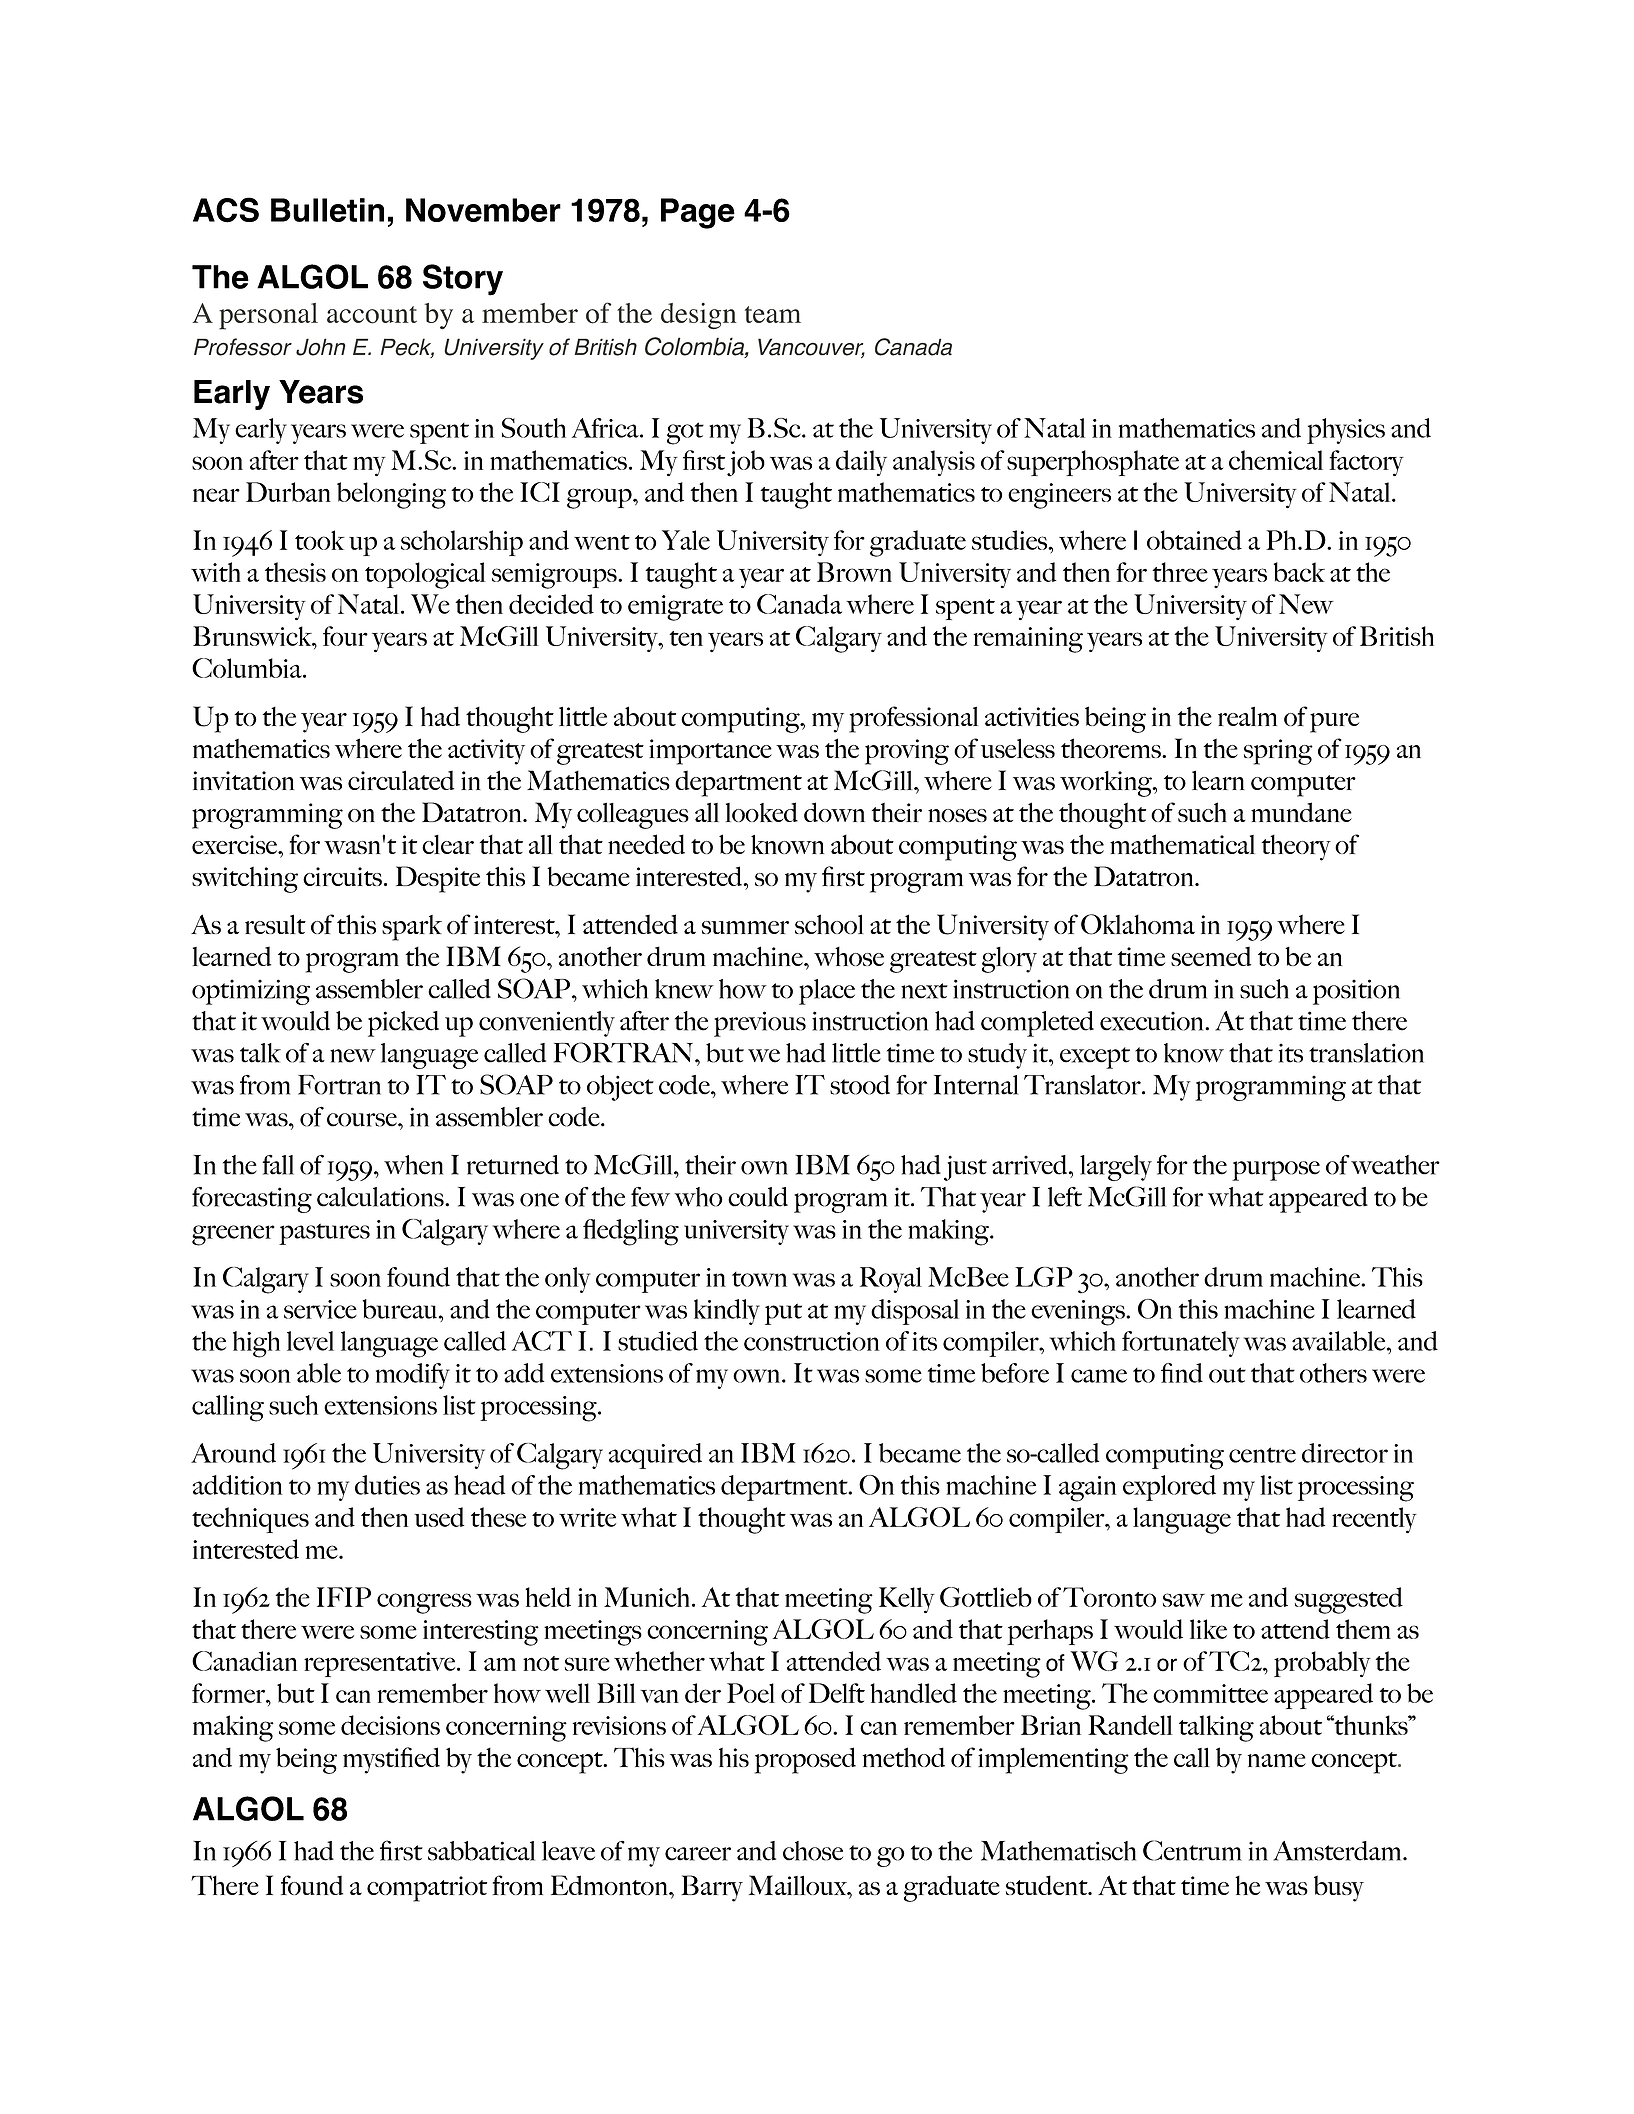 This image has height=2114, width=1634. Describe the element at coordinates (773, 314) in the image. I see `team` at that location.
